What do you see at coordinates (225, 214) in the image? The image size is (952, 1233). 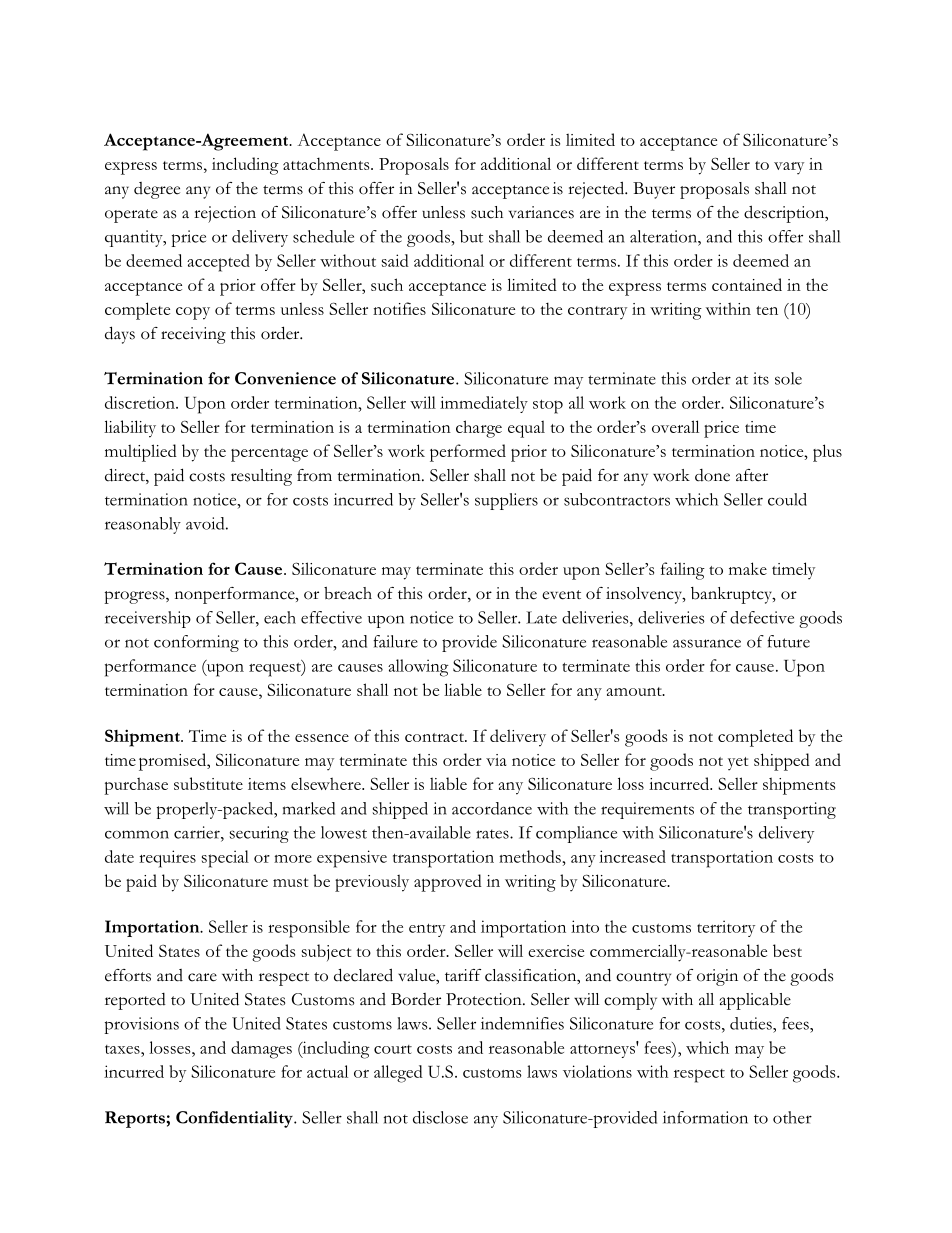 I see `rejection` at bounding box center [225, 214].
